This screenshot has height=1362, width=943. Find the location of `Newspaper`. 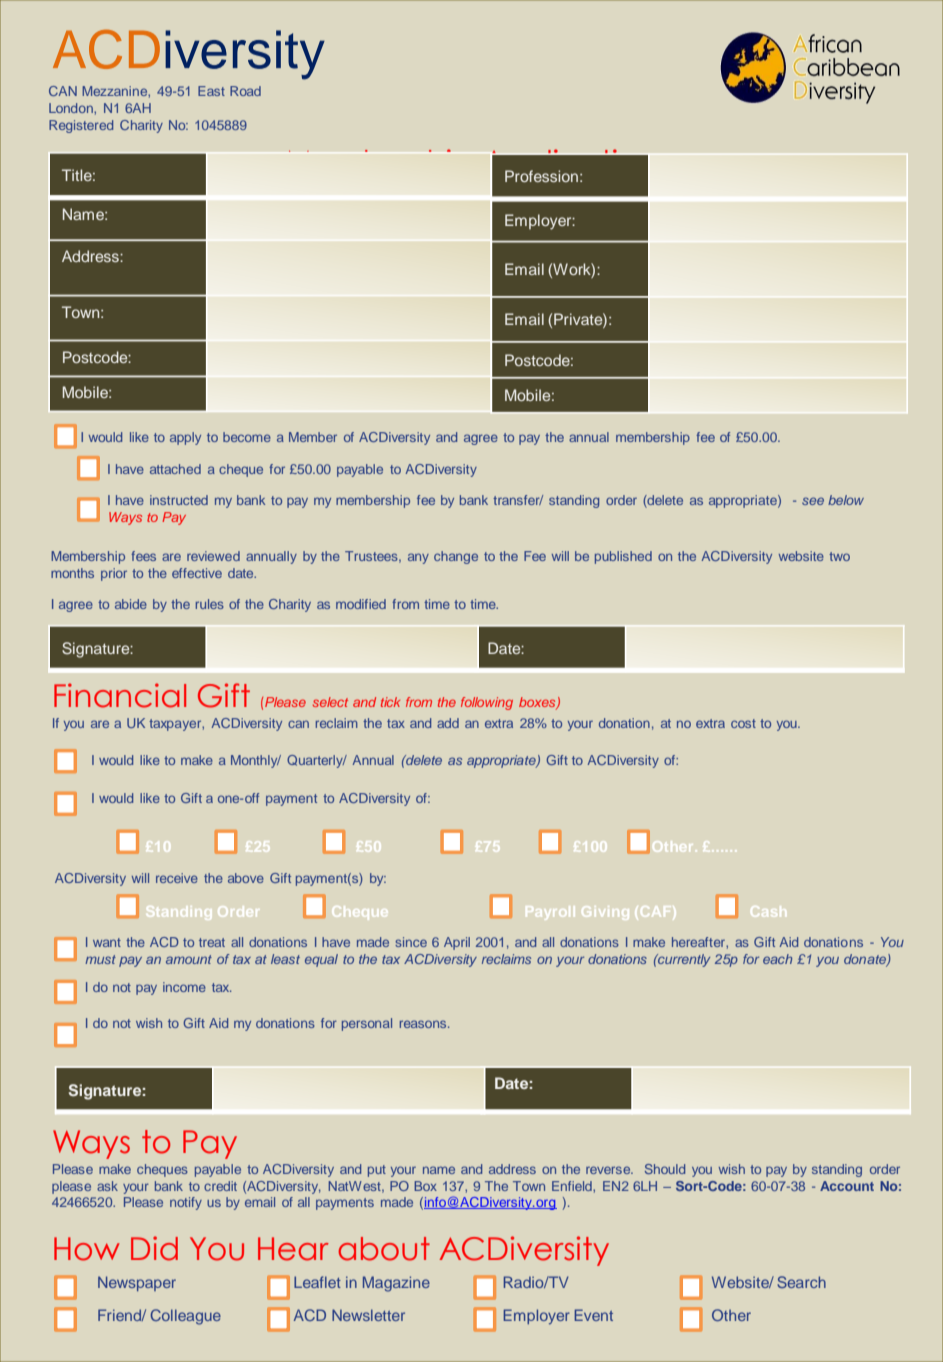

Newspaper is located at coordinates (137, 1283).
